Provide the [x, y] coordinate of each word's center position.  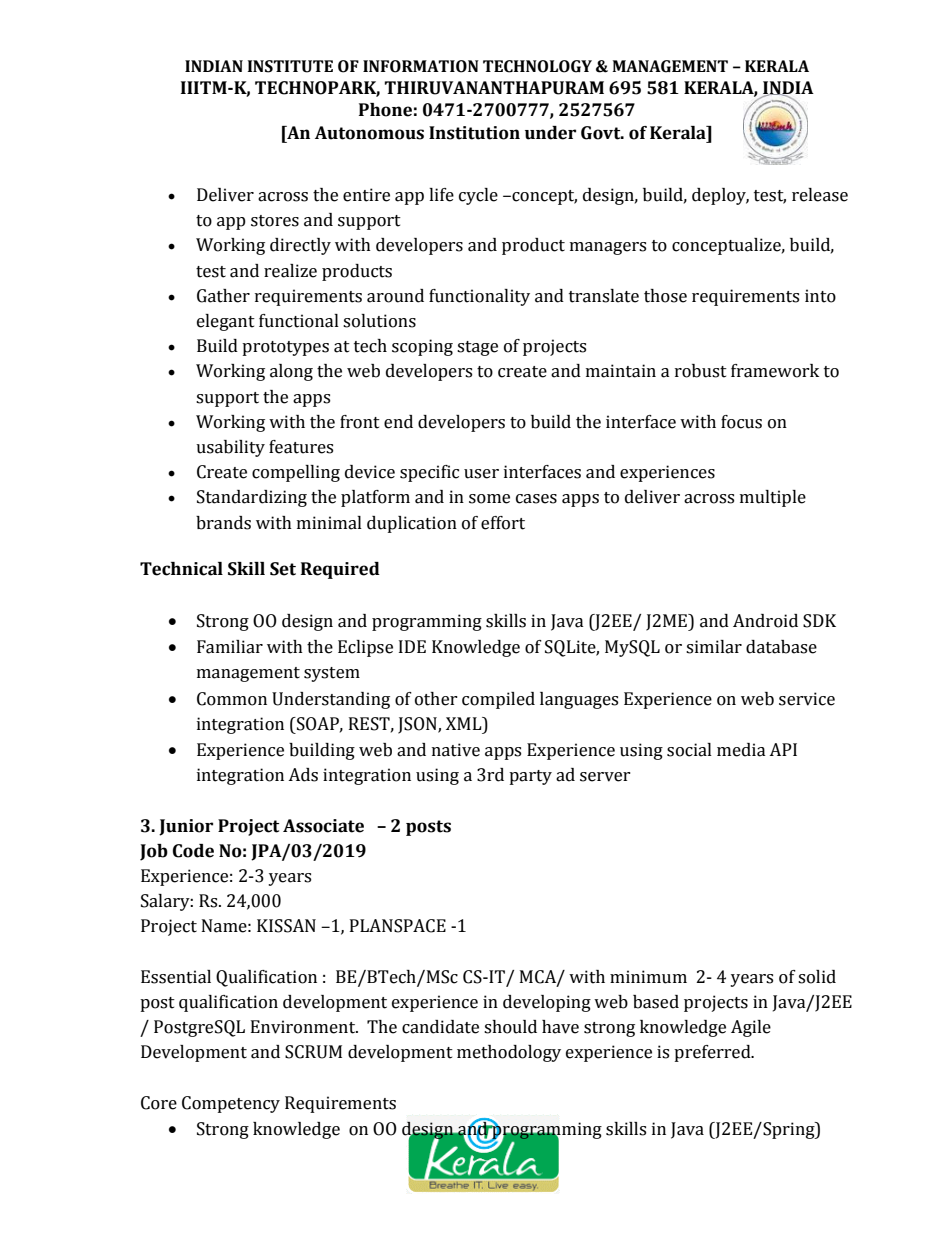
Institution [474, 133]
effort [503, 523]
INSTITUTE [290, 66]
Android [765, 621]
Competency [231, 1104]
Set [283, 569]
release [820, 195]
